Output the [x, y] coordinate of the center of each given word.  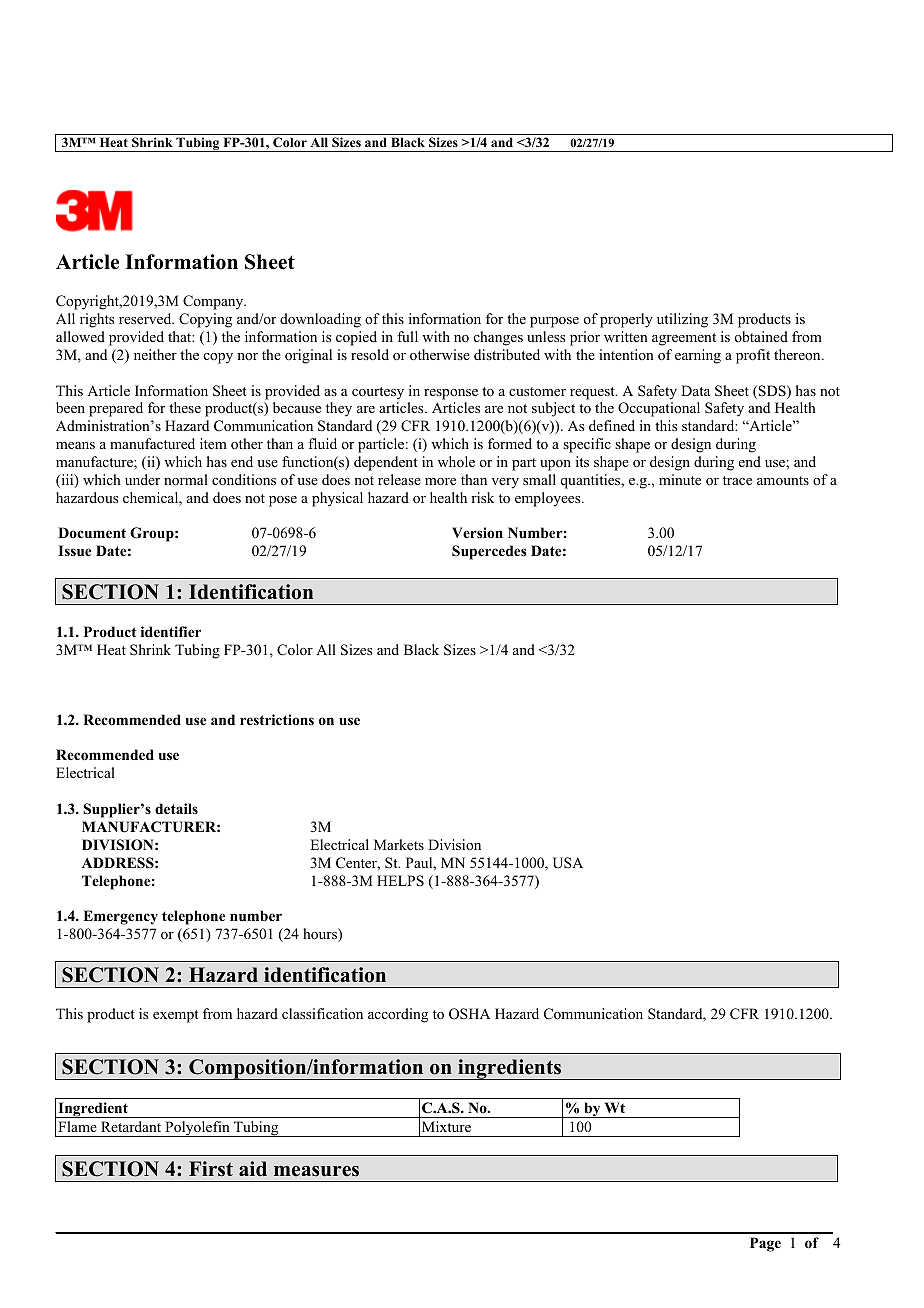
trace [737, 480]
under [142, 479]
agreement [684, 339]
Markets [399, 844]
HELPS [400, 881]
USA [568, 863]
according [398, 1015]
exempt [176, 1016]
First [211, 1169]
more [440, 482]
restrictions [277, 719]
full [407, 336]
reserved [146, 318]
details [176, 808]
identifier [171, 631]
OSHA [469, 1014]
